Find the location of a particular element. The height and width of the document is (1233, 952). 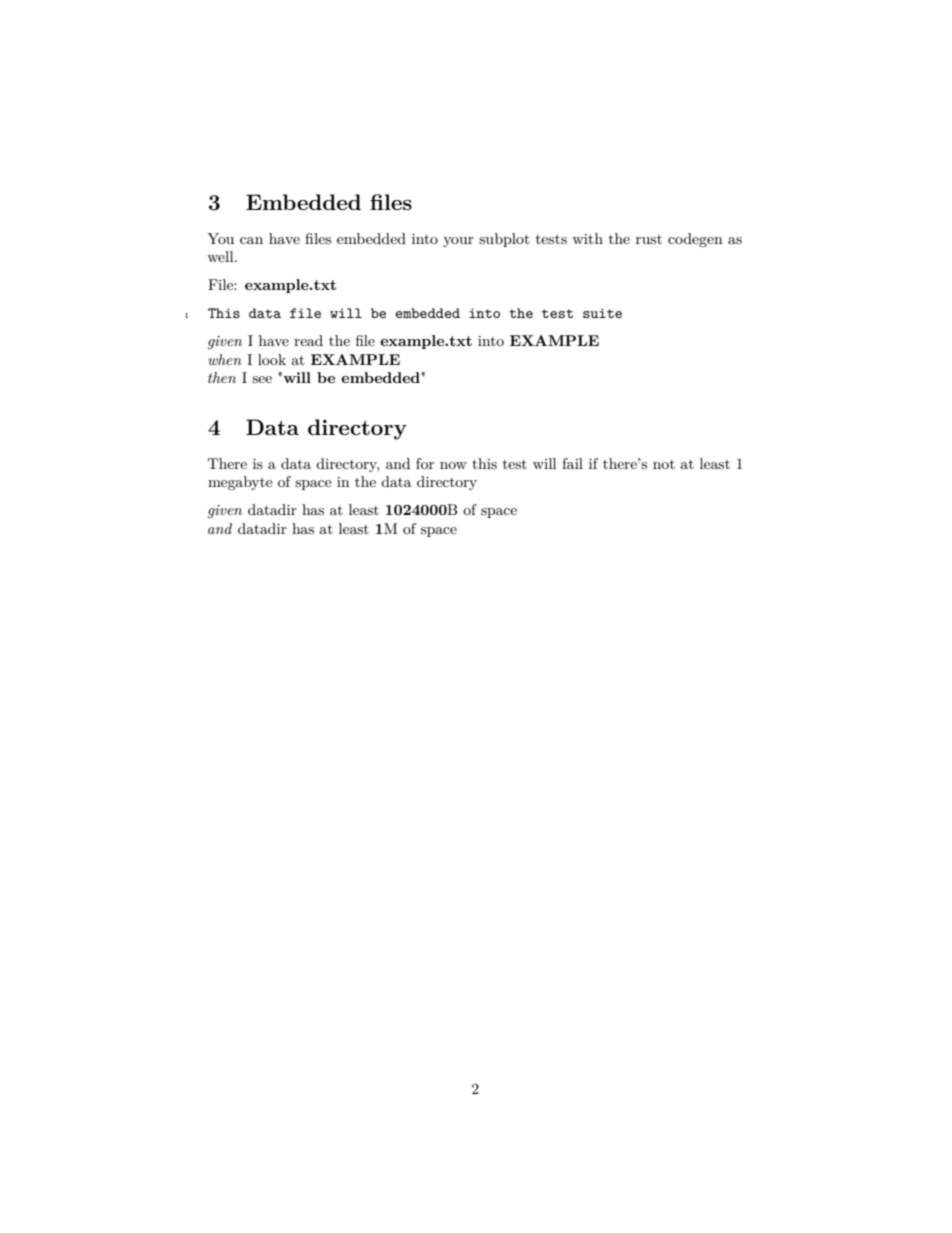

read is located at coordinates (308, 340).
